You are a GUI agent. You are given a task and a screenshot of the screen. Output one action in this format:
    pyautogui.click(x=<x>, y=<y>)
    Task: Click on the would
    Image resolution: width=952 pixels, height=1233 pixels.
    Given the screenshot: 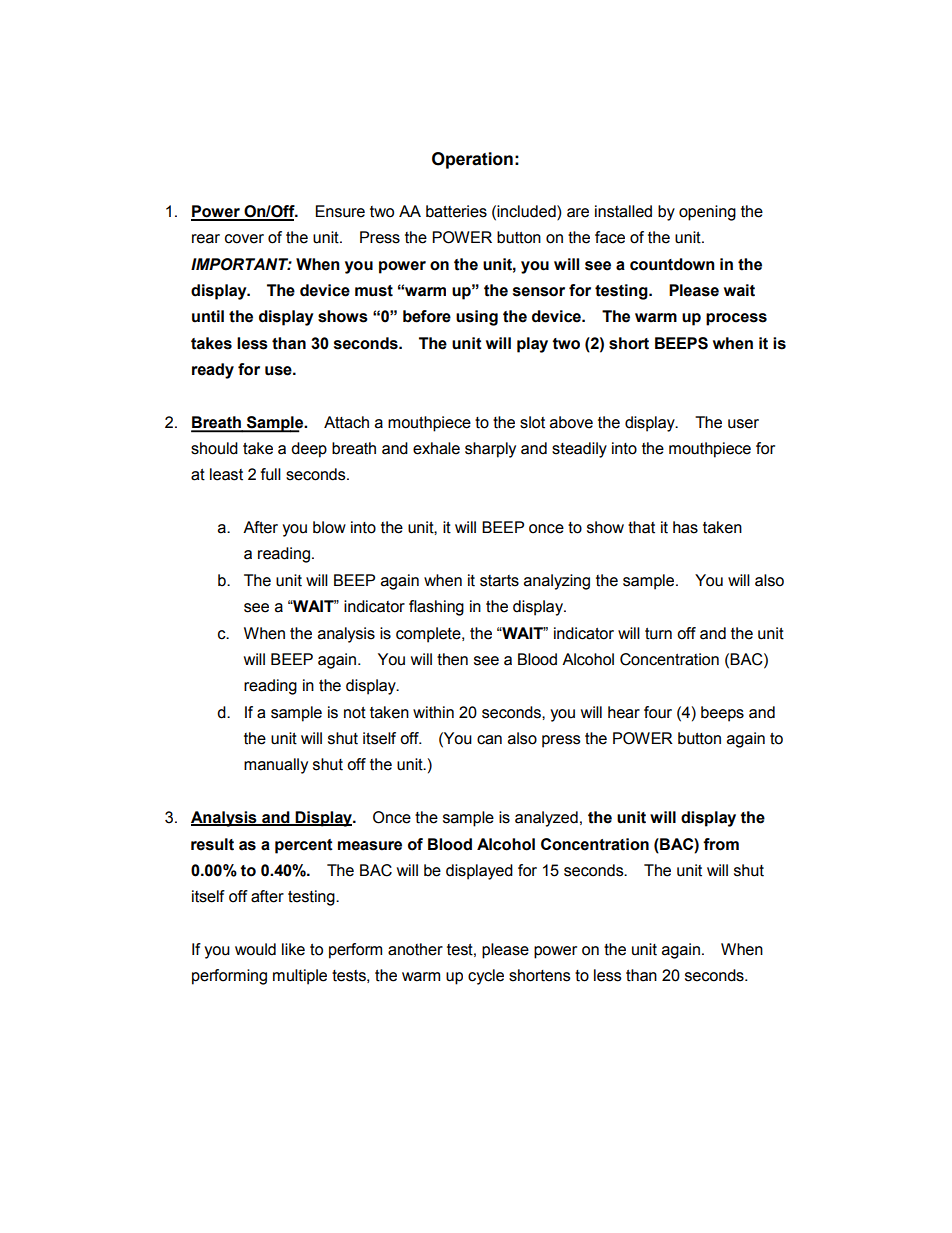 What is the action you would take?
    pyautogui.click(x=255, y=949)
